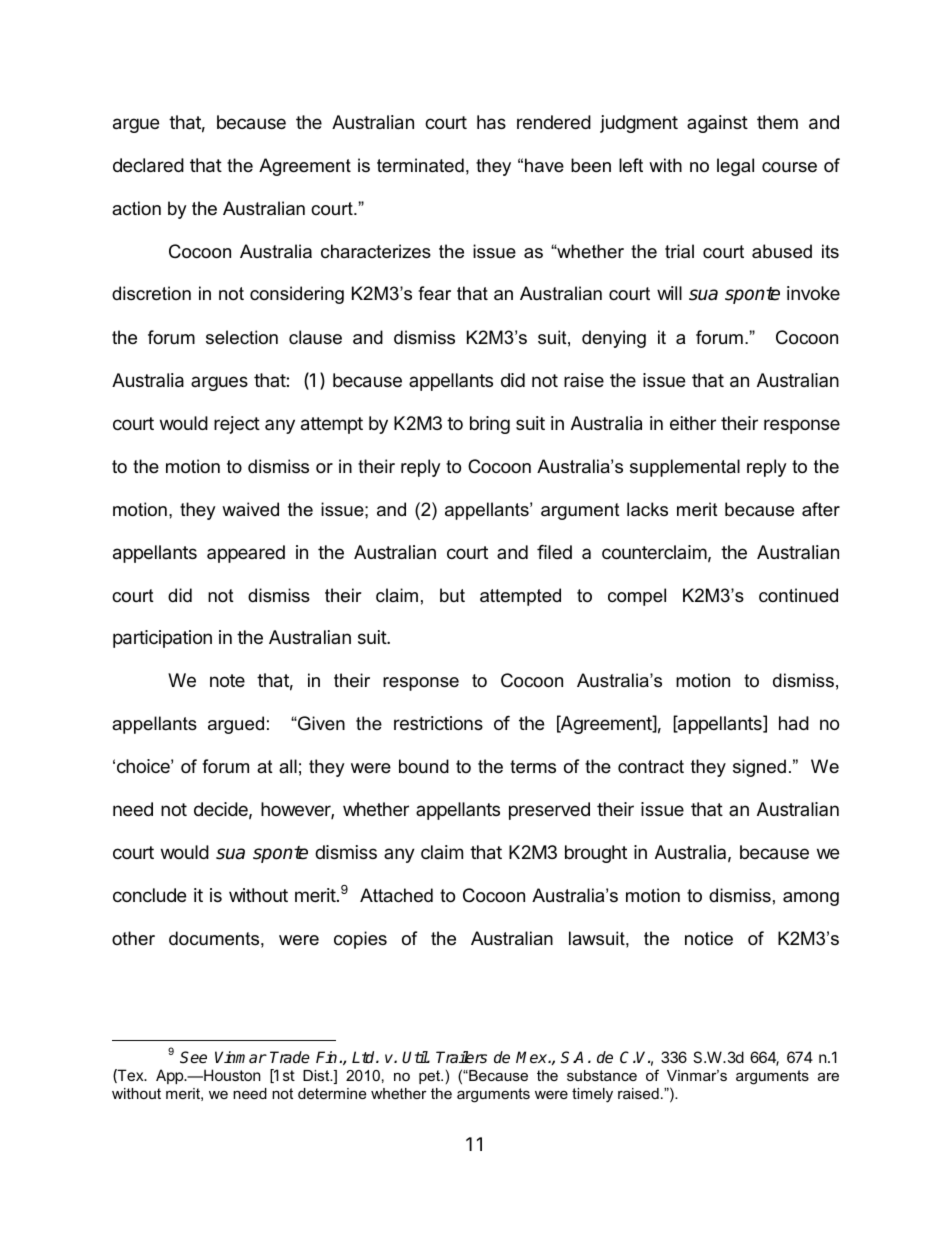  Describe the element at coordinates (148, 165) in the document. I see `declared` at that location.
